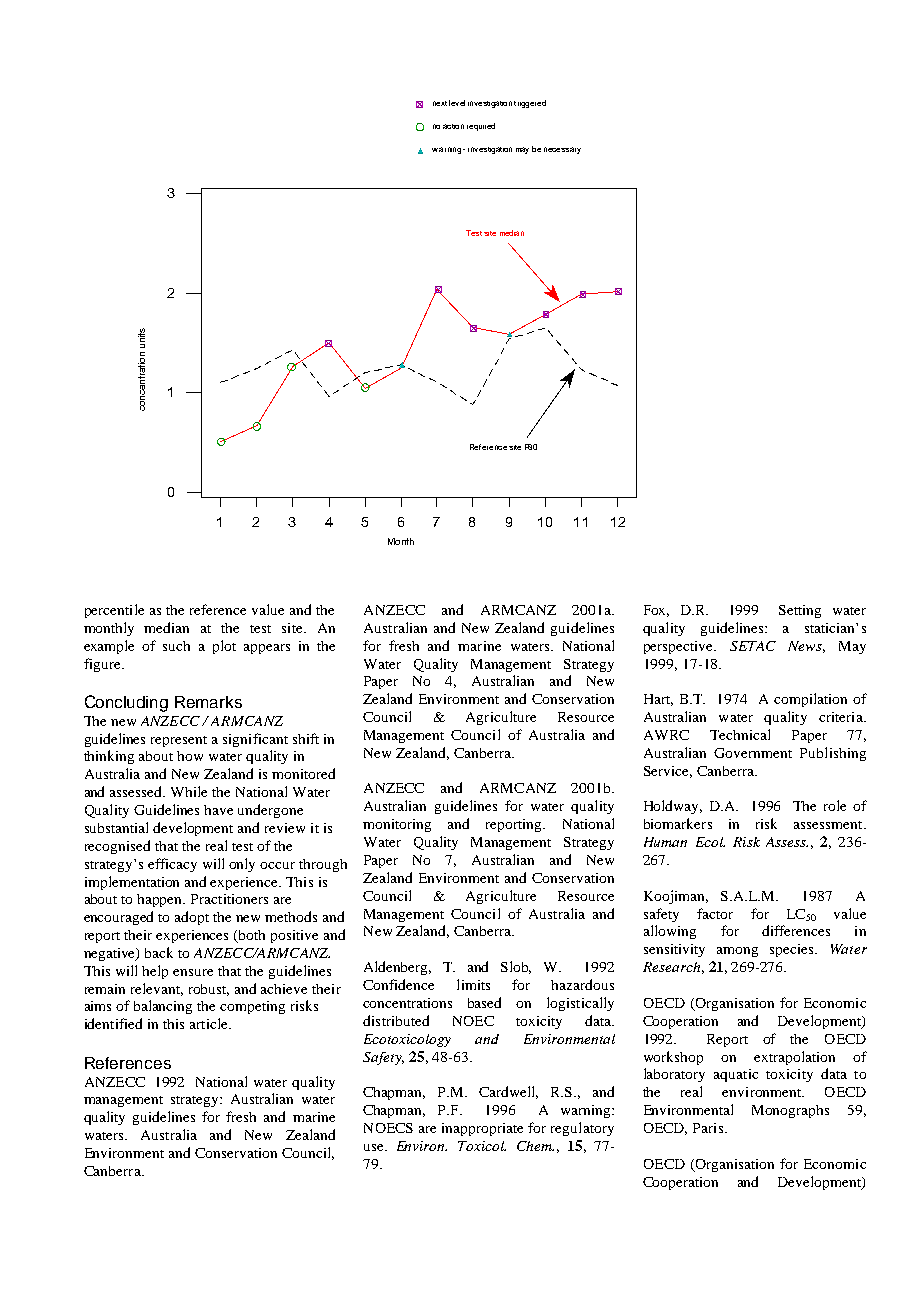 The width and height of the screenshot is (924, 1308). I want to click on Ecol, so click(710, 842).
